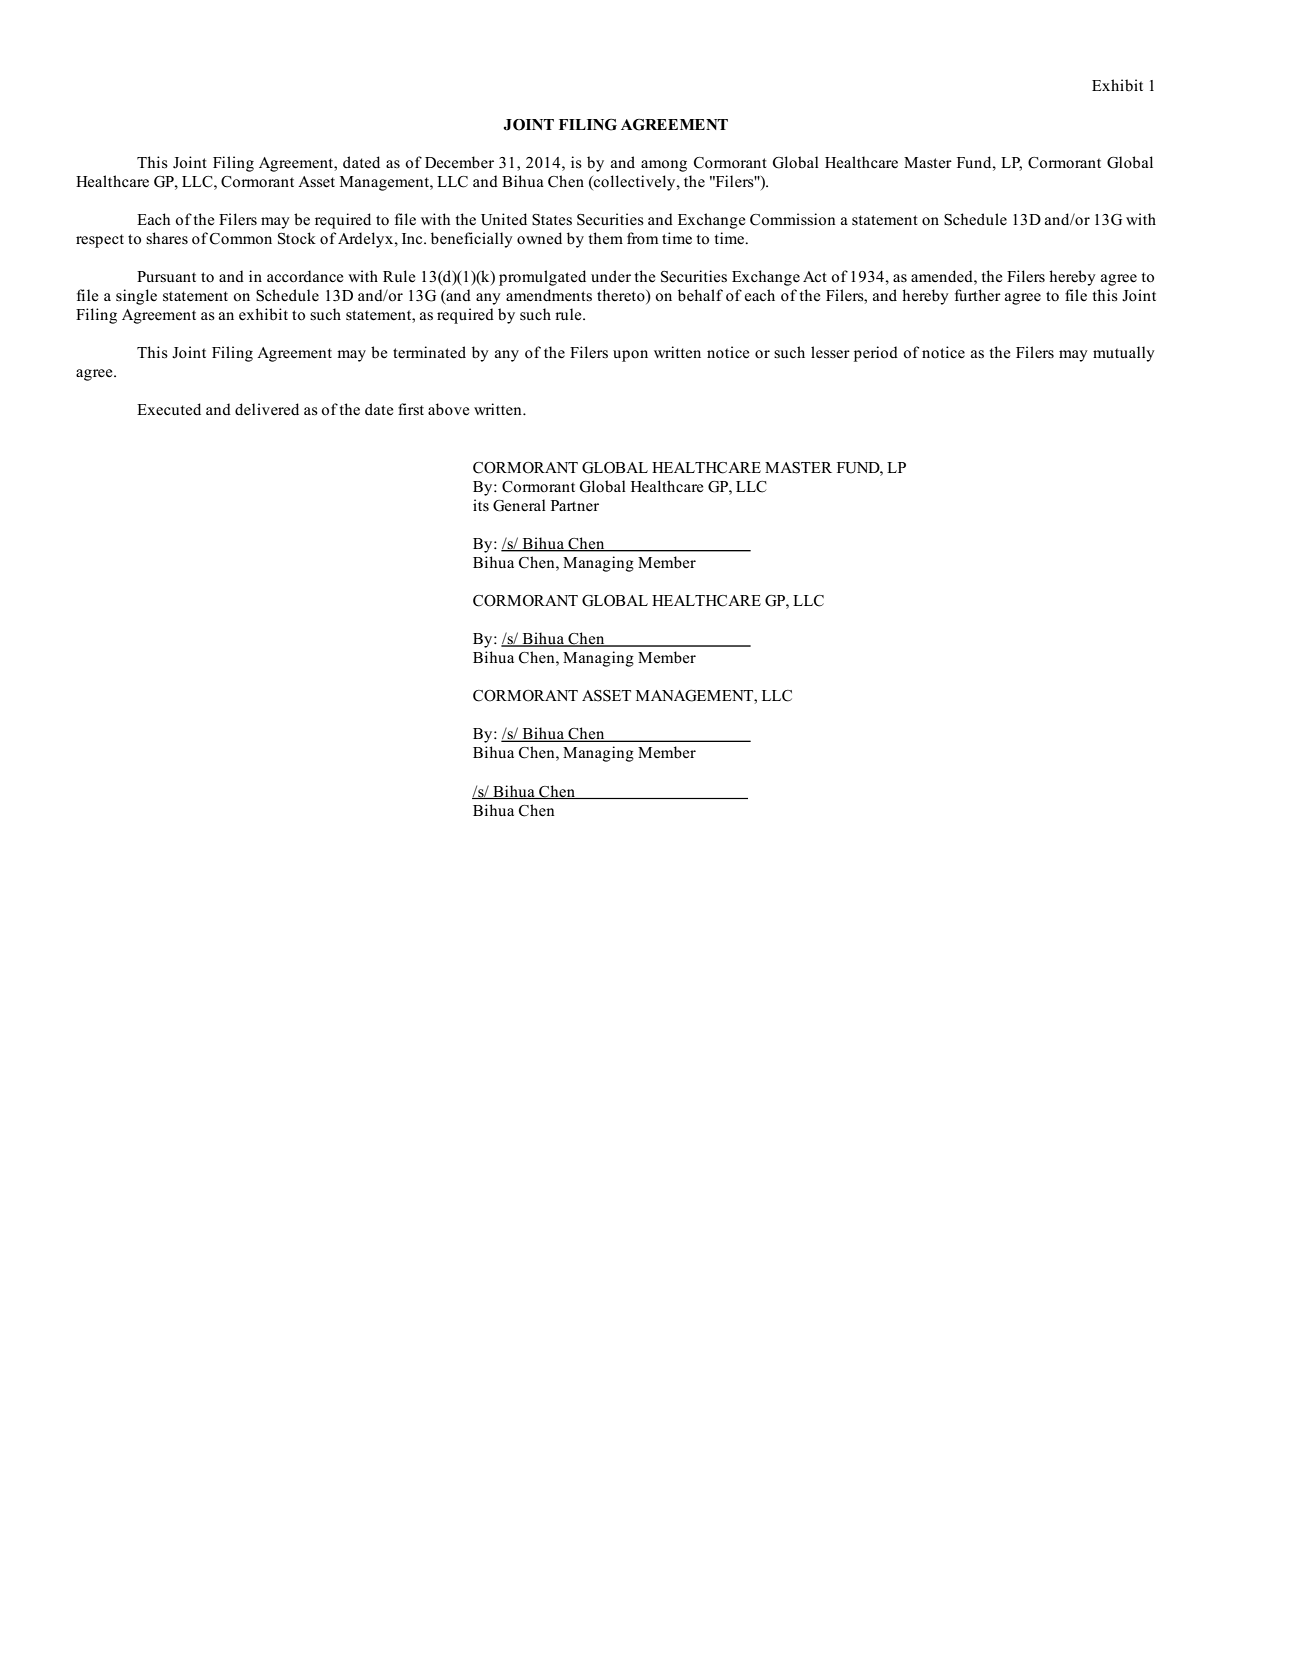 Image resolution: width=1295 pixels, height=1675 pixels. Describe the element at coordinates (481, 505) in the screenshot. I see `its` at that location.
